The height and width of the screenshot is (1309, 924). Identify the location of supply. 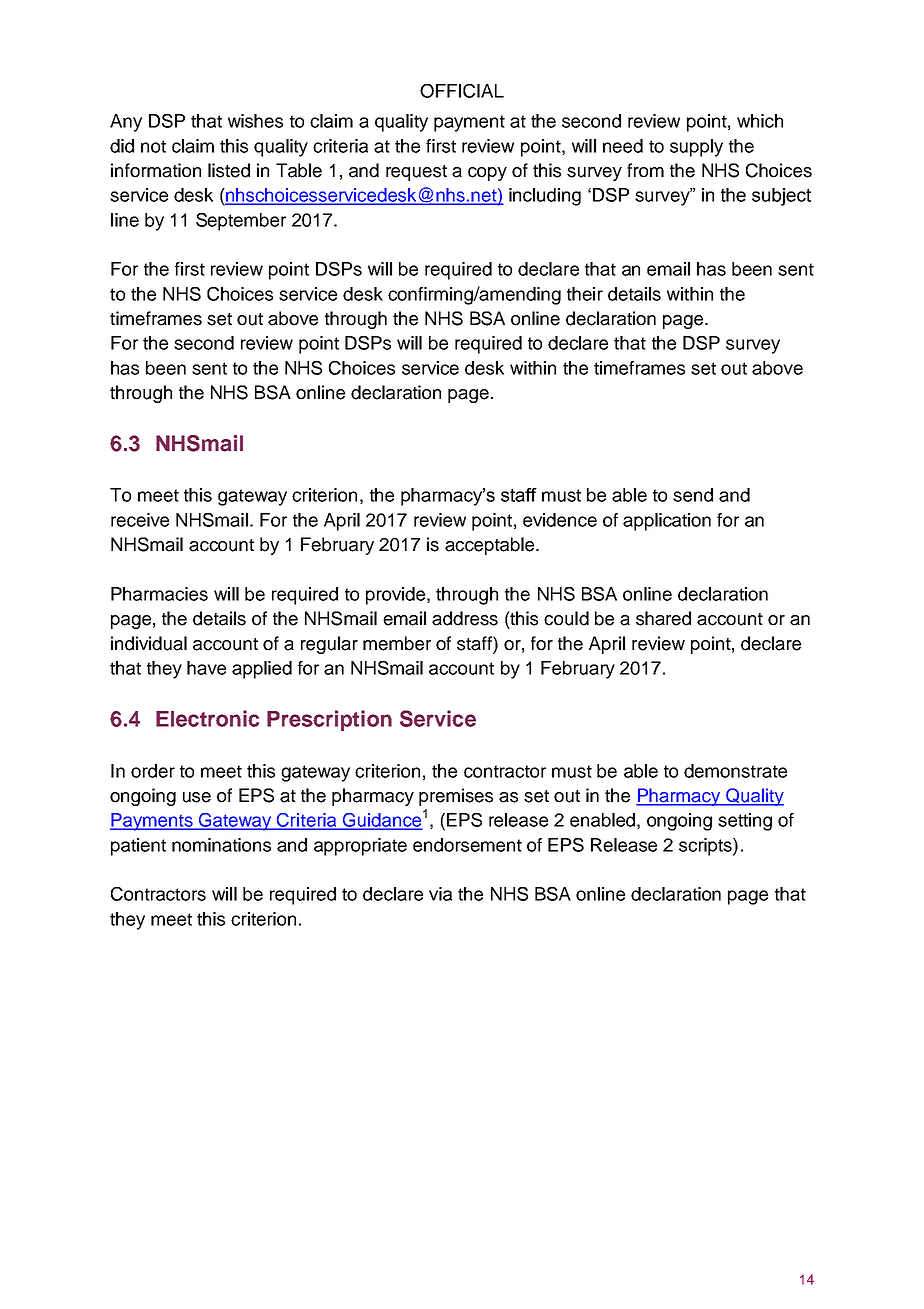
(696, 148).
